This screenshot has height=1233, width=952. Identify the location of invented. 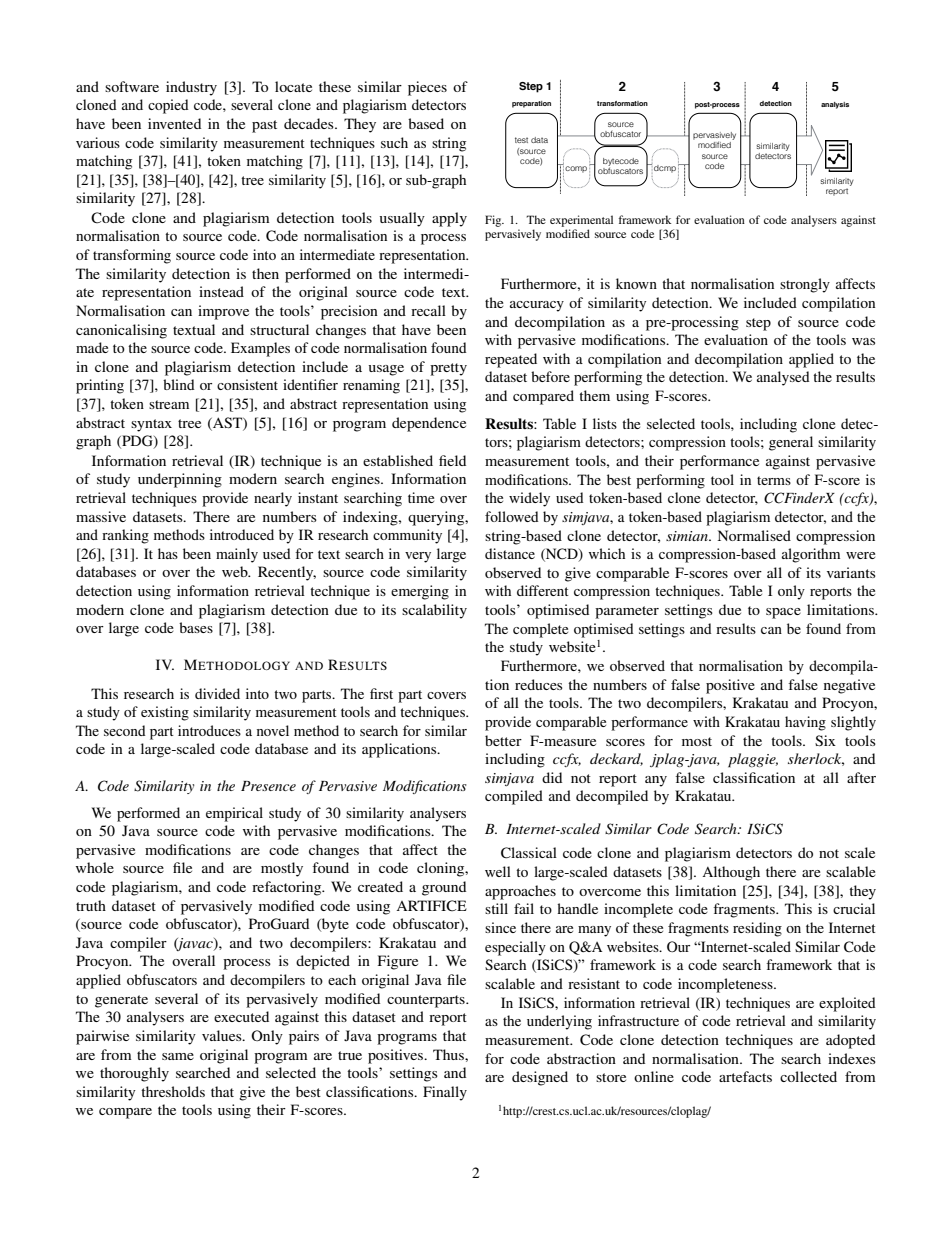
(174, 123).
